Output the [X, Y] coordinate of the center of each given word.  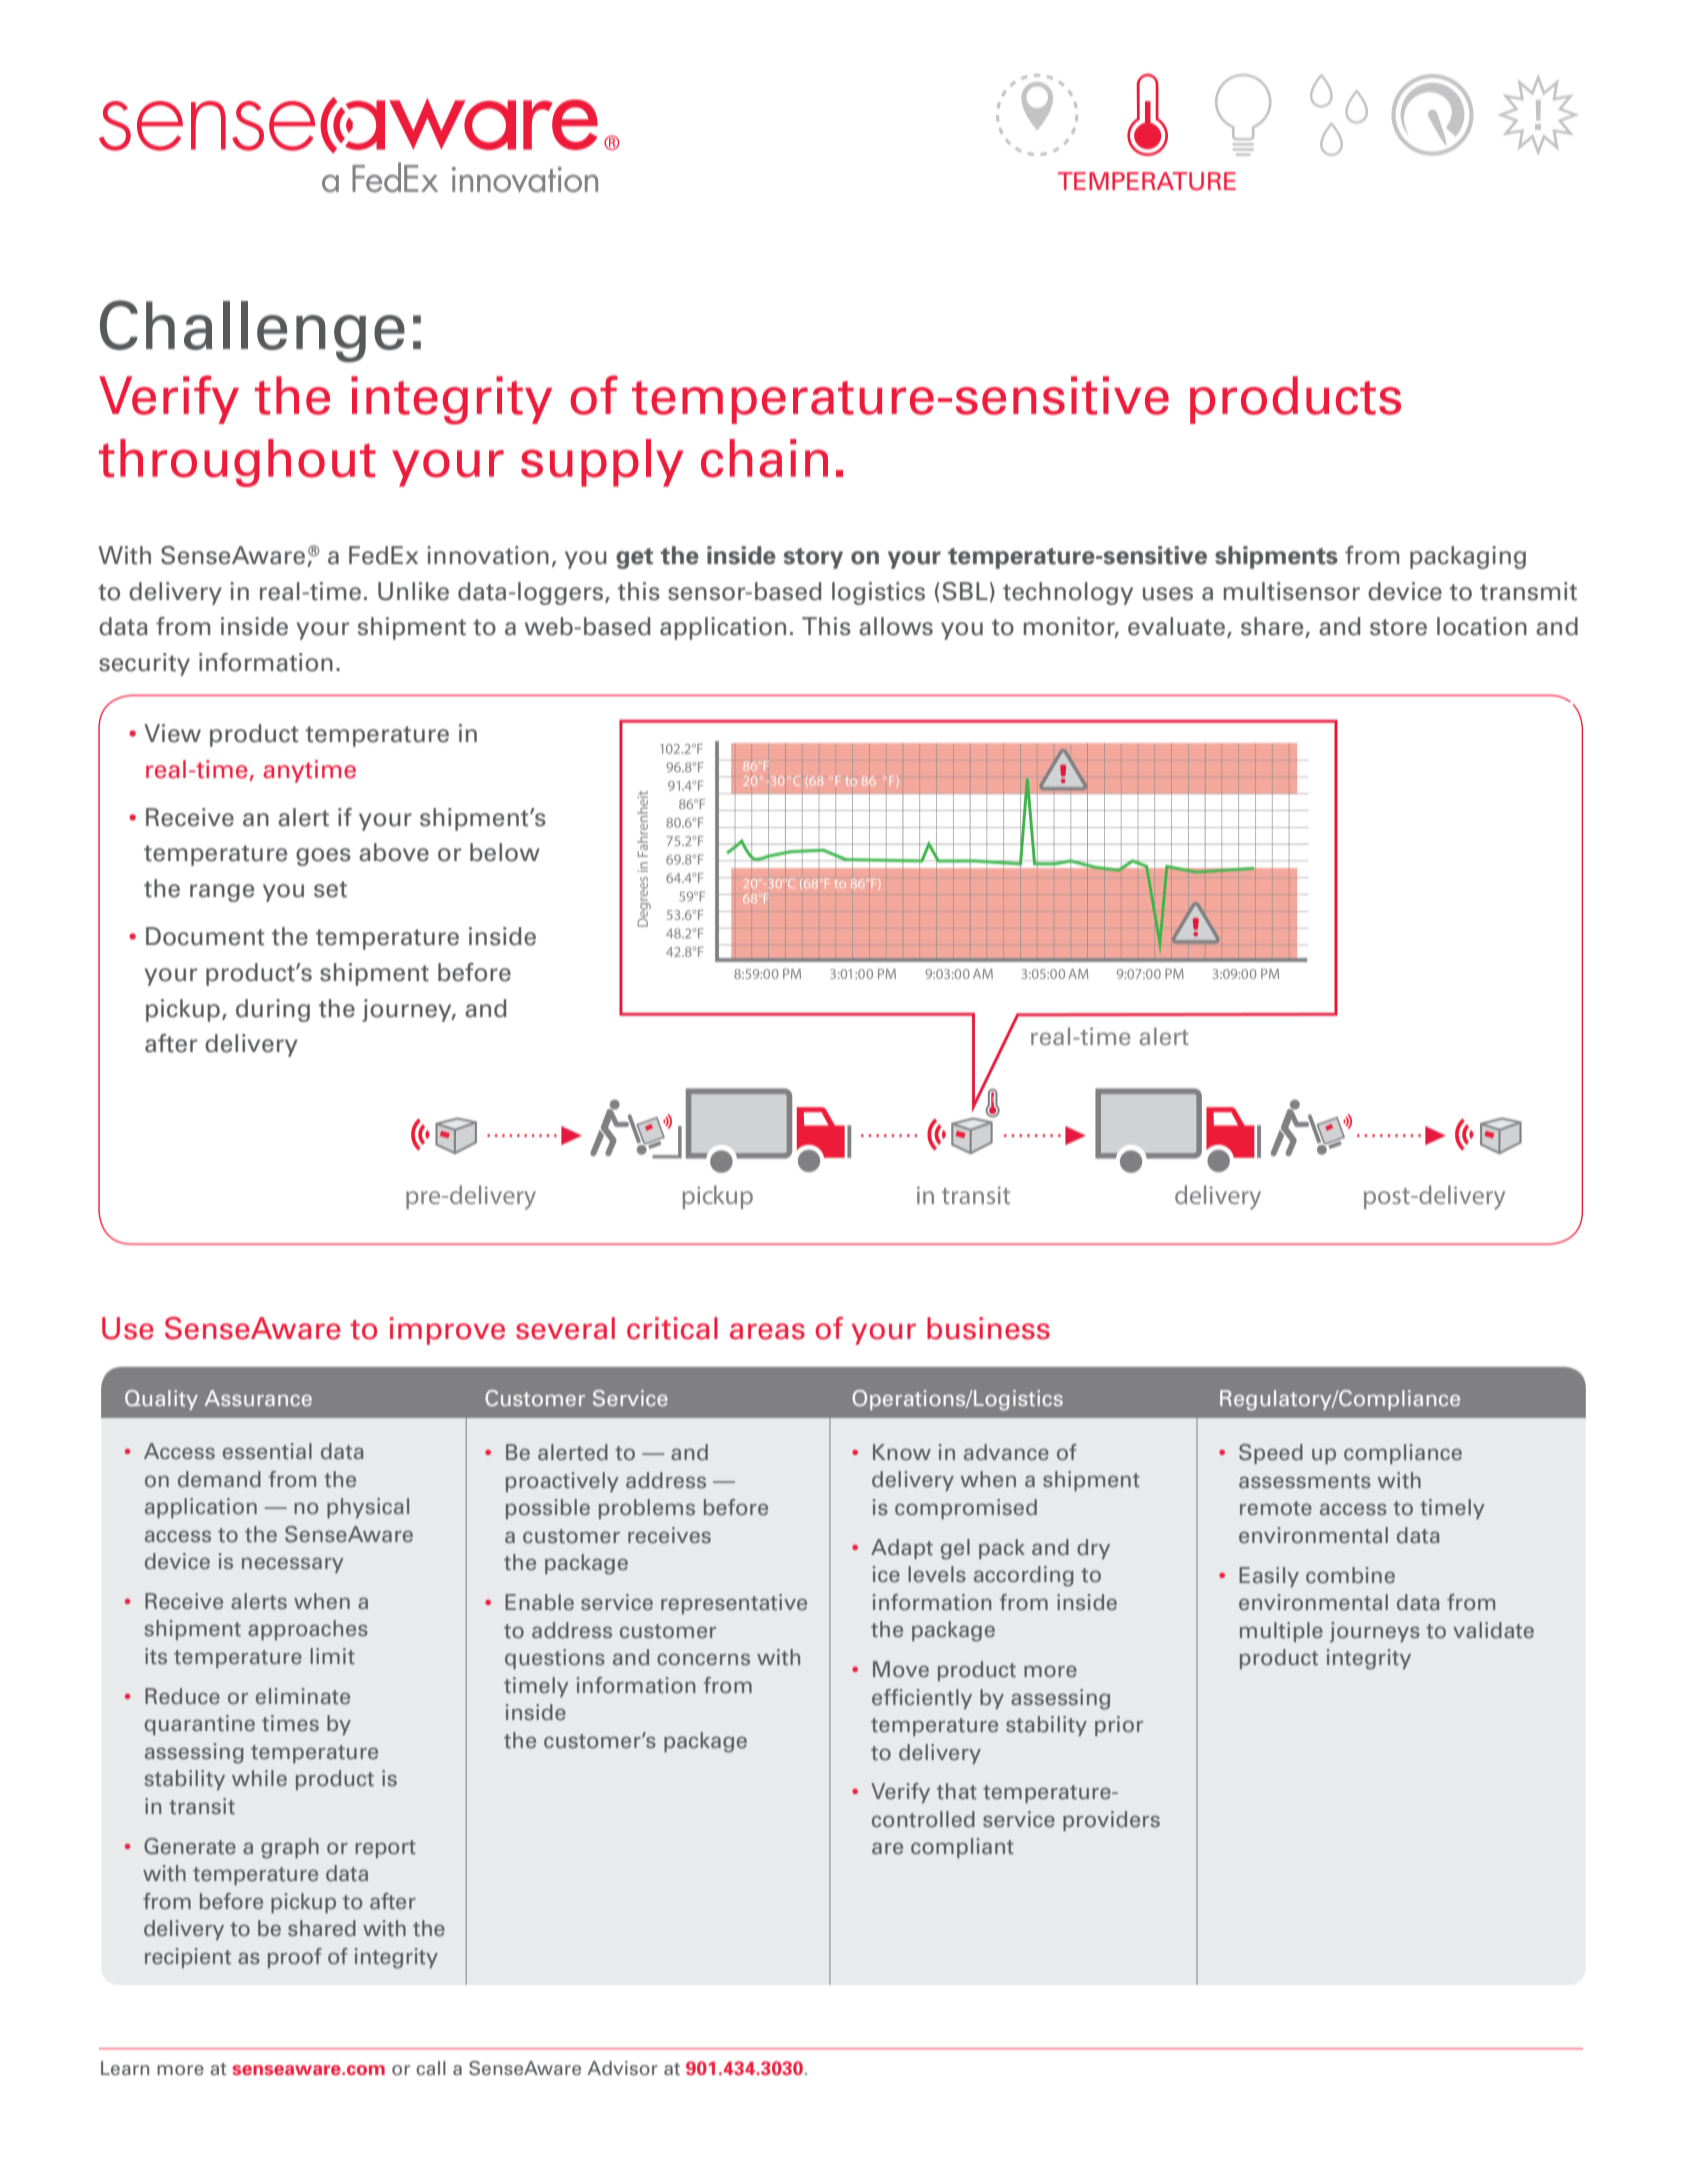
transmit [1528, 591]
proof [295, 1958]
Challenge [252, 331]
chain [764, 458]
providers [1111, 1821]
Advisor [622, 2068]
